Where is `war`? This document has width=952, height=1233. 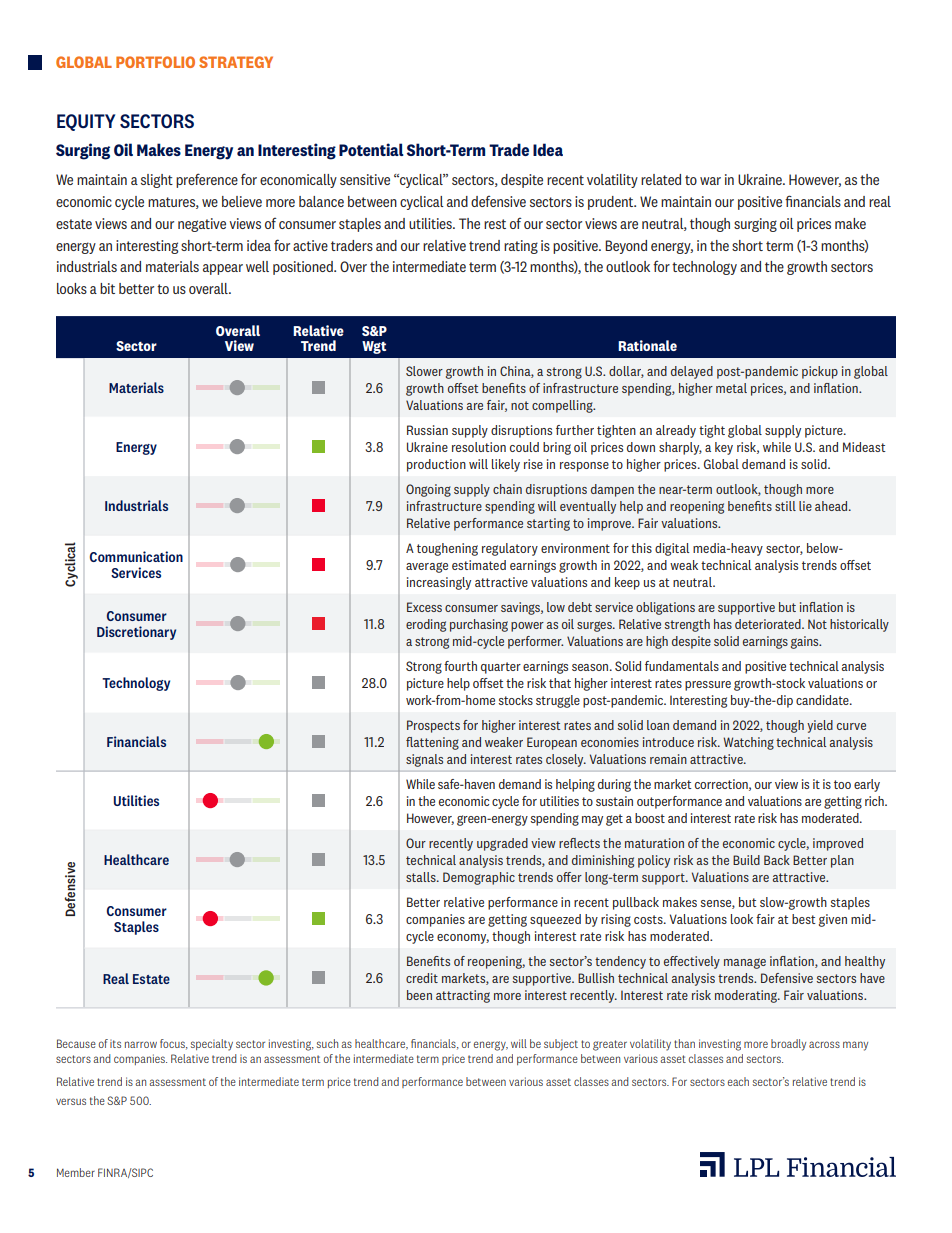 war is located at coordinates (710, 181).
